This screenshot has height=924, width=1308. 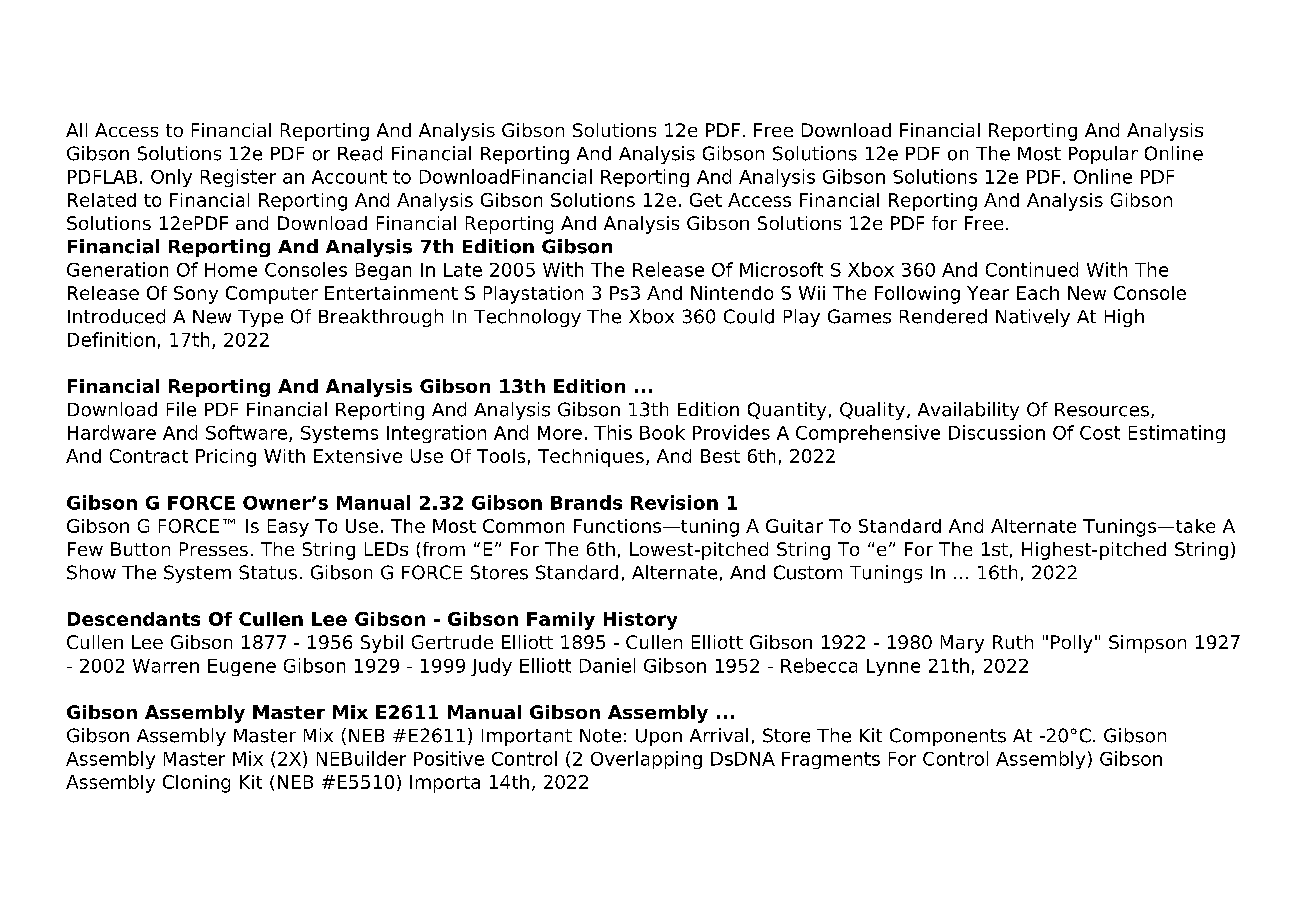 I want to click on Ruth, so click(x=1013, y=642).
